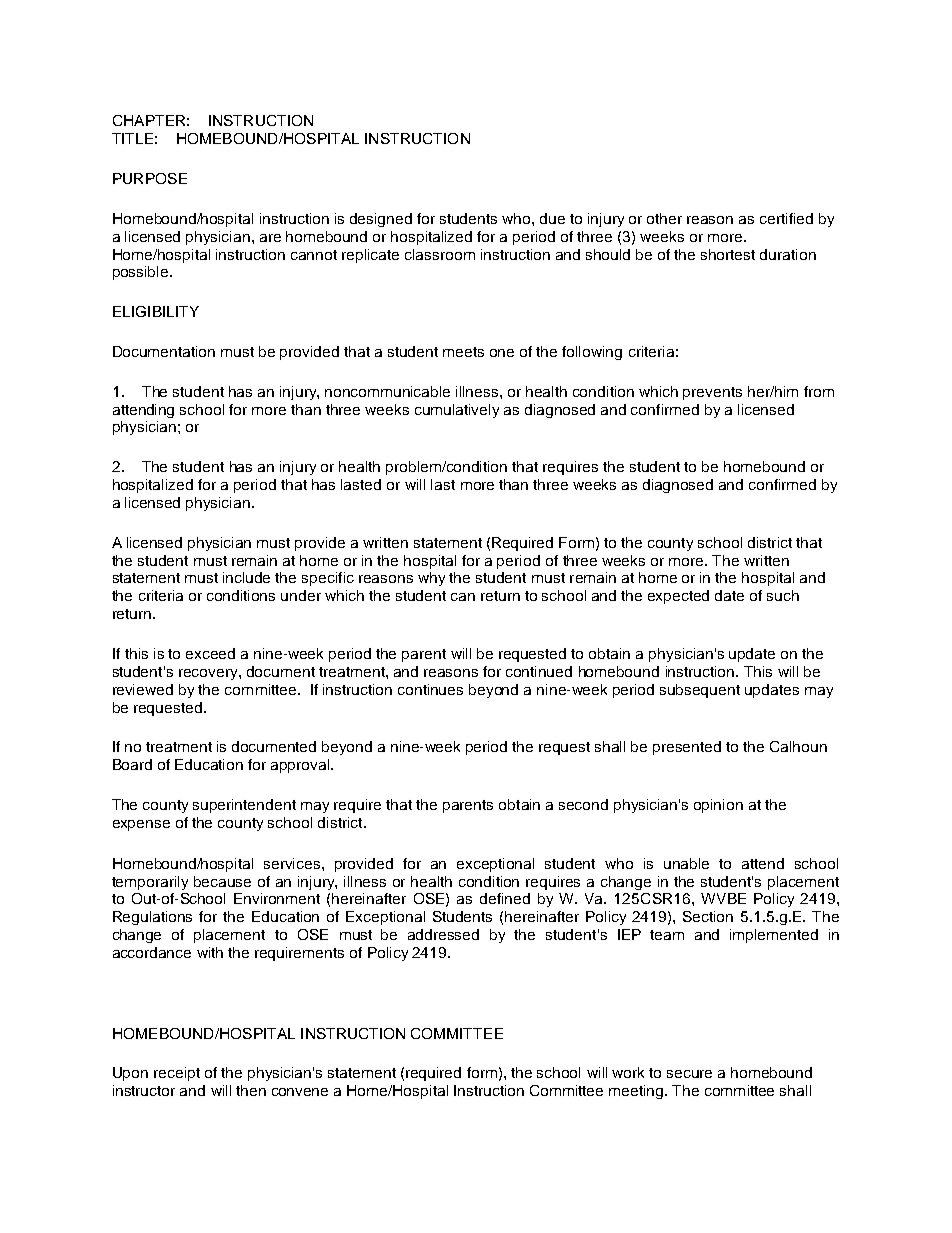 Image resolution: width=952 pixels, height=1233 pixels. I want to click on exceed, so click(210, 653).
